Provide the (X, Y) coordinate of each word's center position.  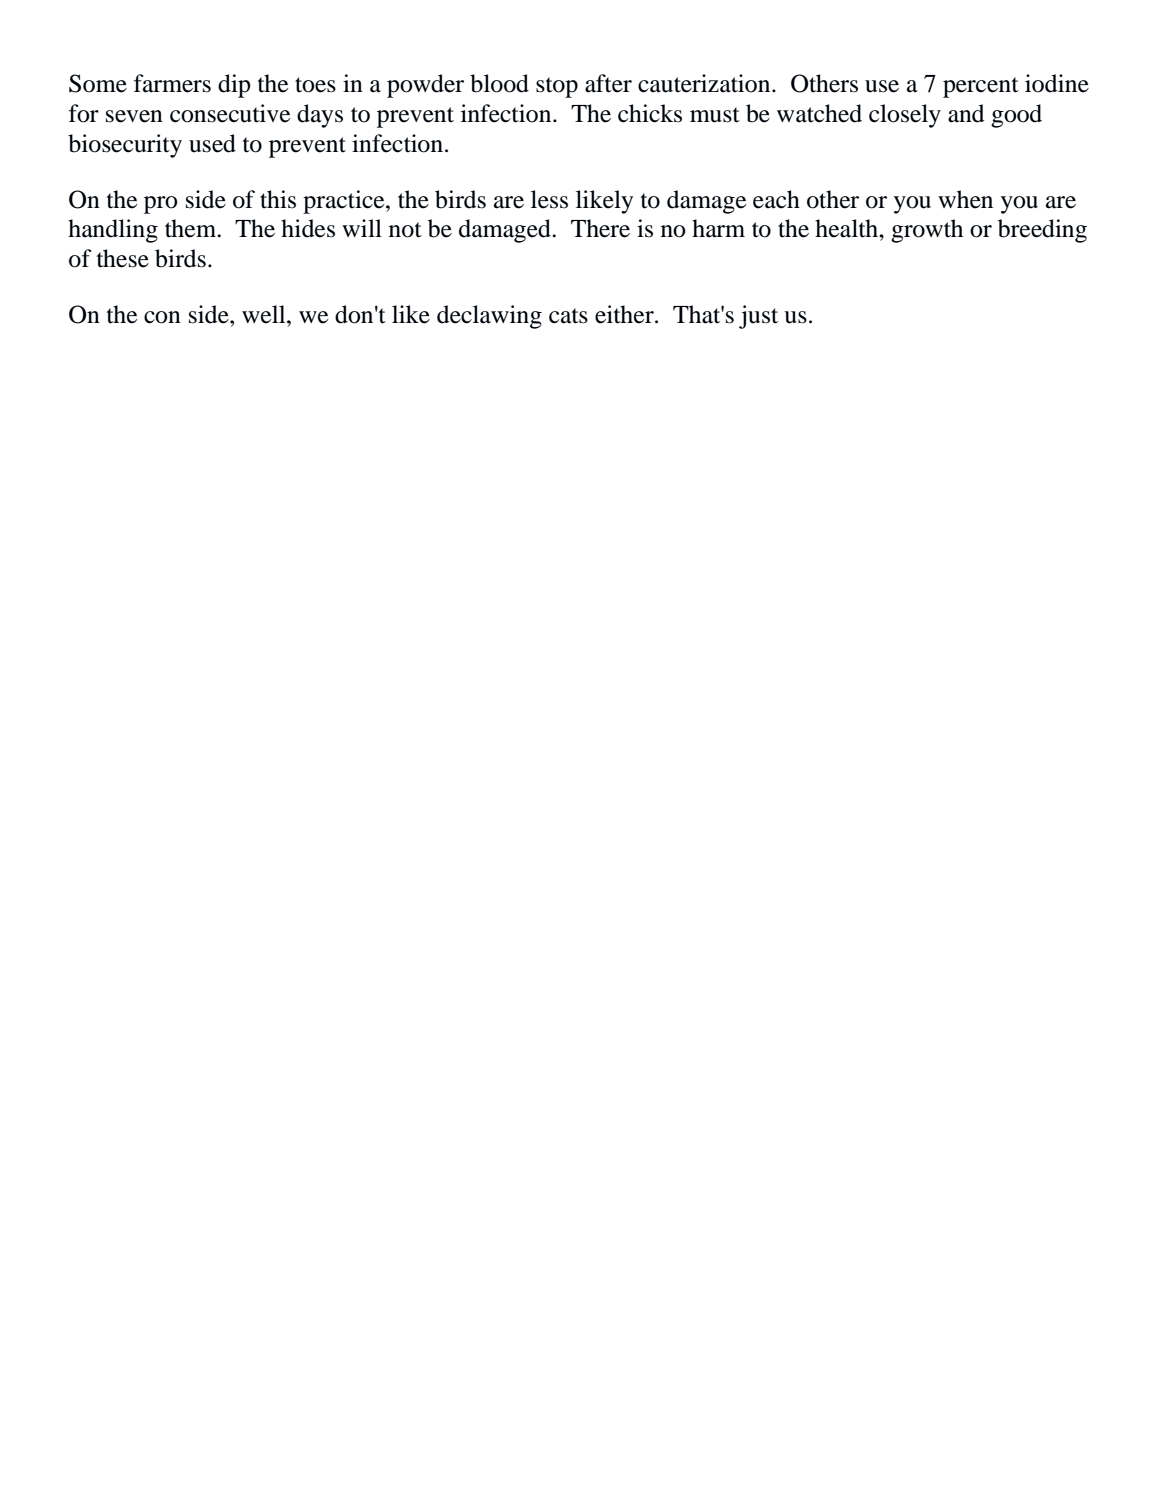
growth (927, 231)
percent (981, 87)
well (265, 314)
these (123, 258)
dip (234, 86)
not (405, 230)
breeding (1042, 231)
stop (557, 87)
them (192, 228)
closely (905, 116)
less (549, 199)
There (600, 228)
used (212, 143)
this (278, 199)
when (965, 199)
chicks (650, 113)
